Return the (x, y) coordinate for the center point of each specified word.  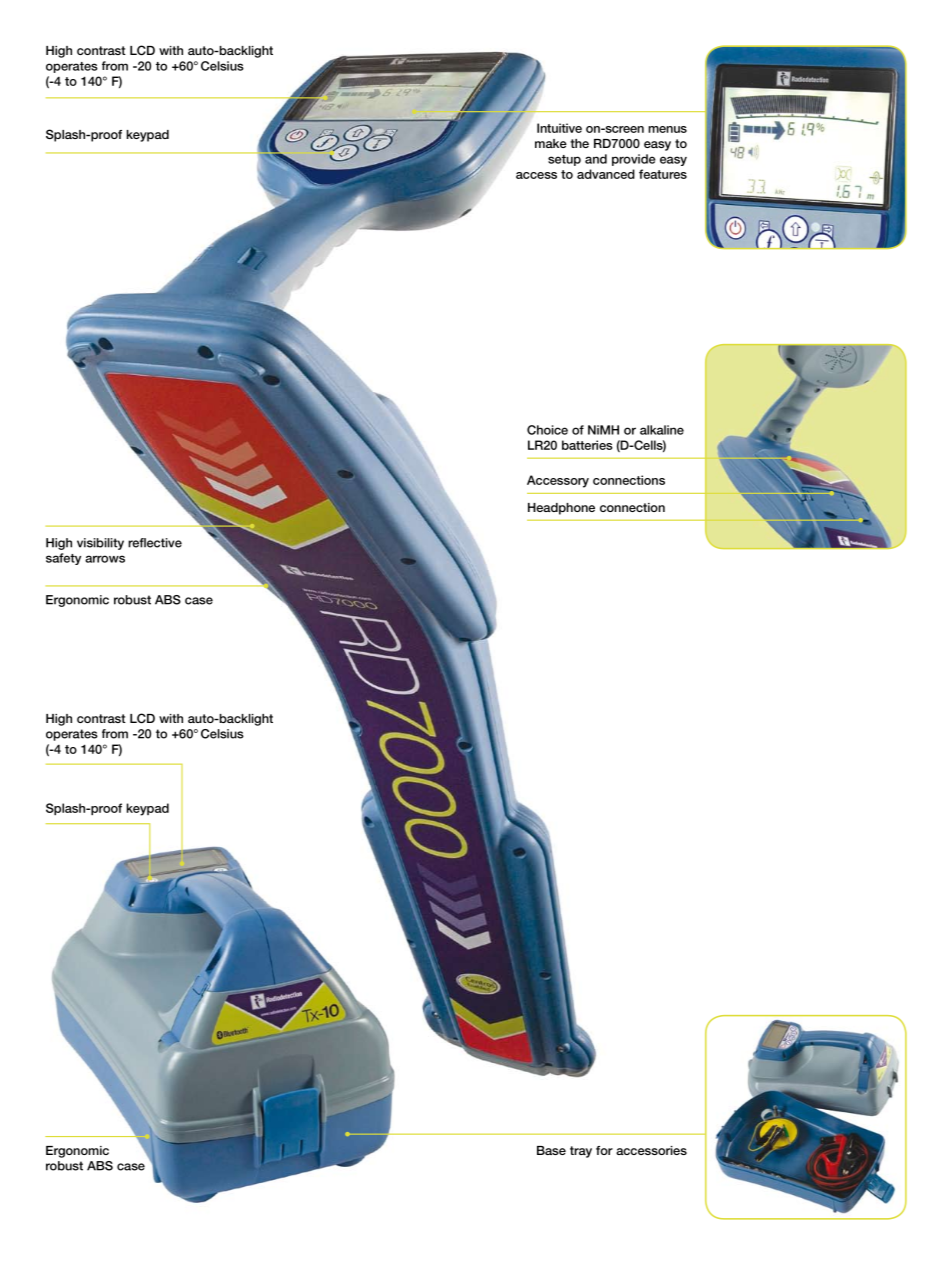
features (663, 174)
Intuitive (559, 128)
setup (564, 160)
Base (551, 1150)
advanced (606, 174)
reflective (155, 543)
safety (63, 559)
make (551, 143)
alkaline (662, 430)
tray (581, 1152)
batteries (587, 445)
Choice (547, 430)
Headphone (561, 509)
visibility (100, 544)
